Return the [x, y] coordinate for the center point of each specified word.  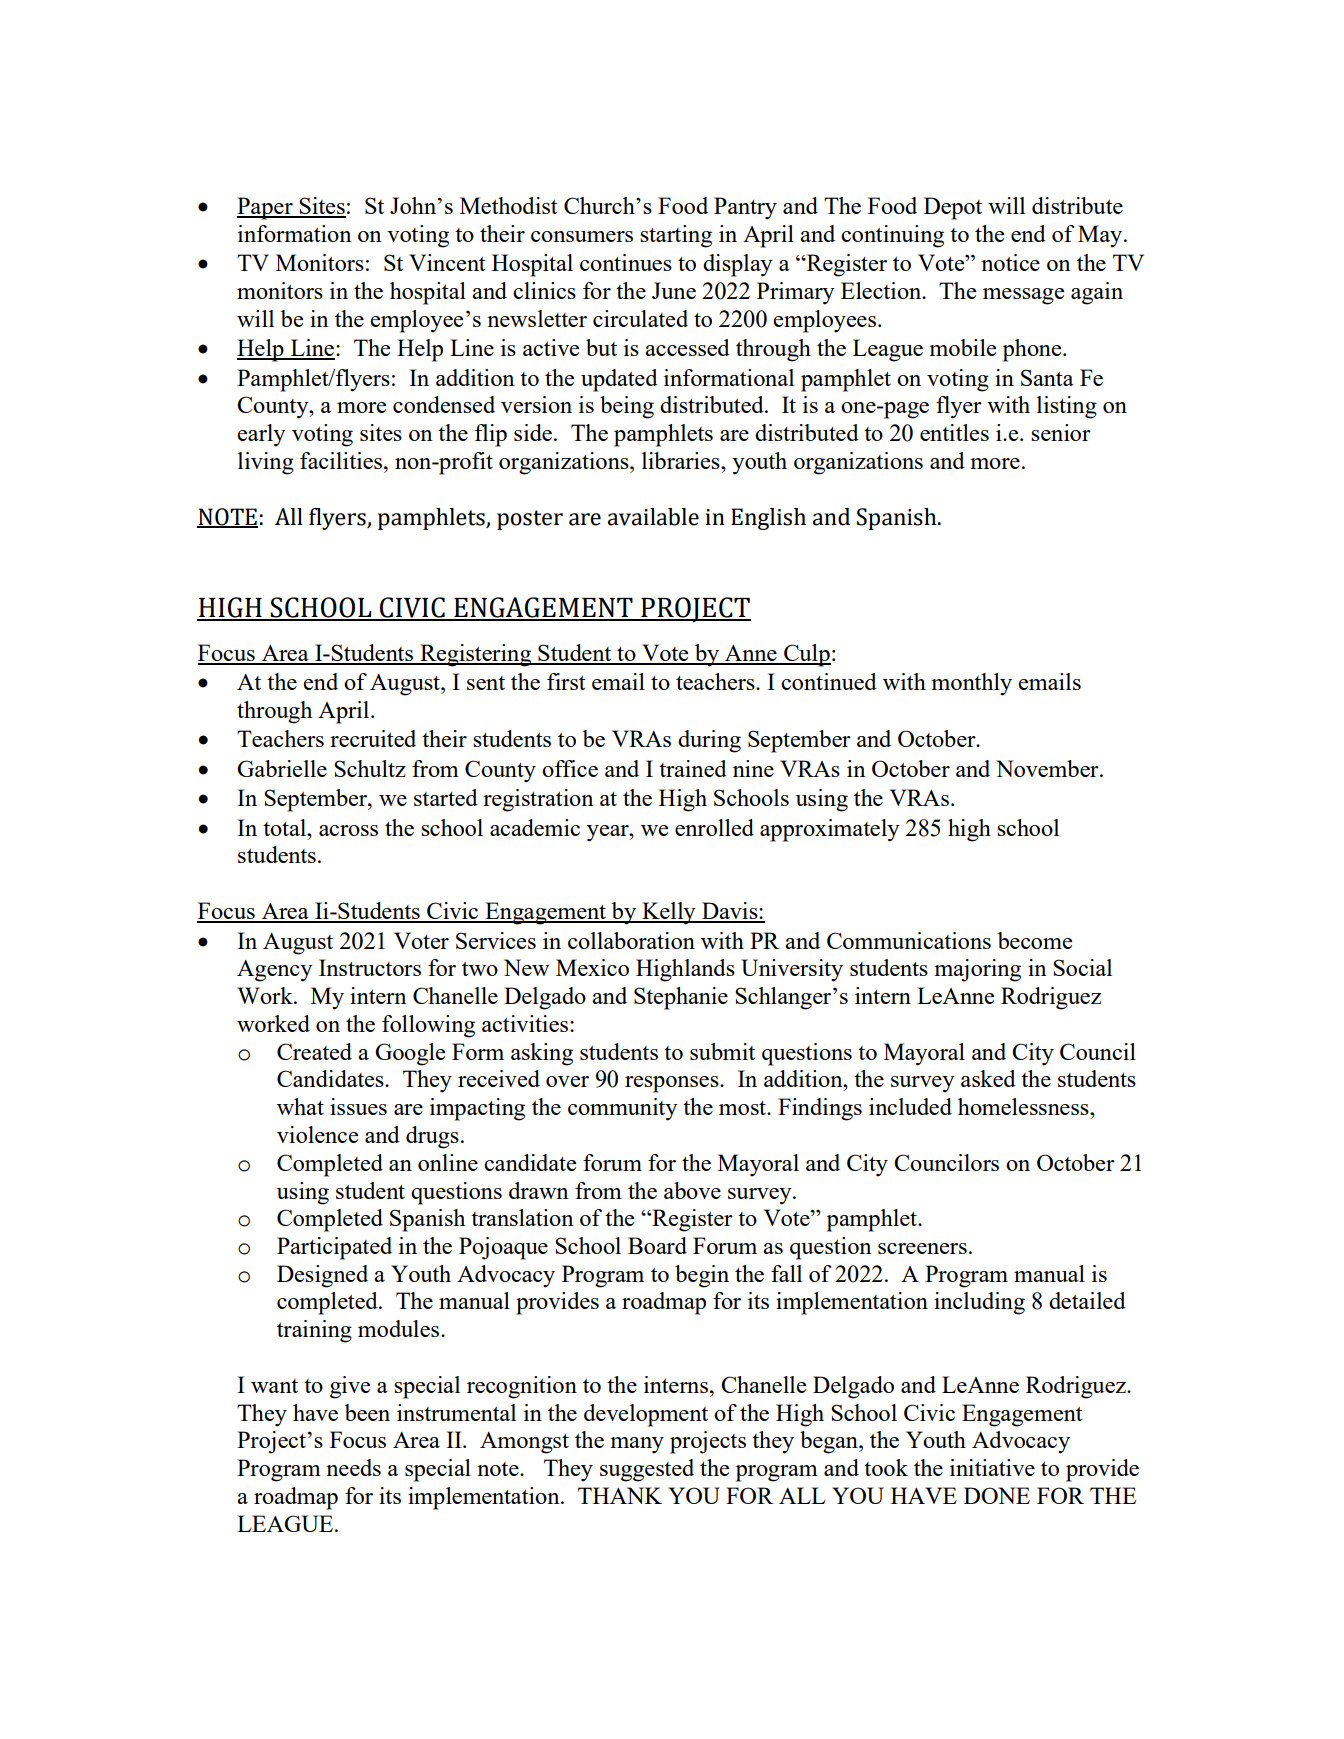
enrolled [714, 827]
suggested [647, 1470]
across [348, 830]
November [1048, 768]
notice [1010, 262]
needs [353, 1467]
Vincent [447, 262]
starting [676, 236]
